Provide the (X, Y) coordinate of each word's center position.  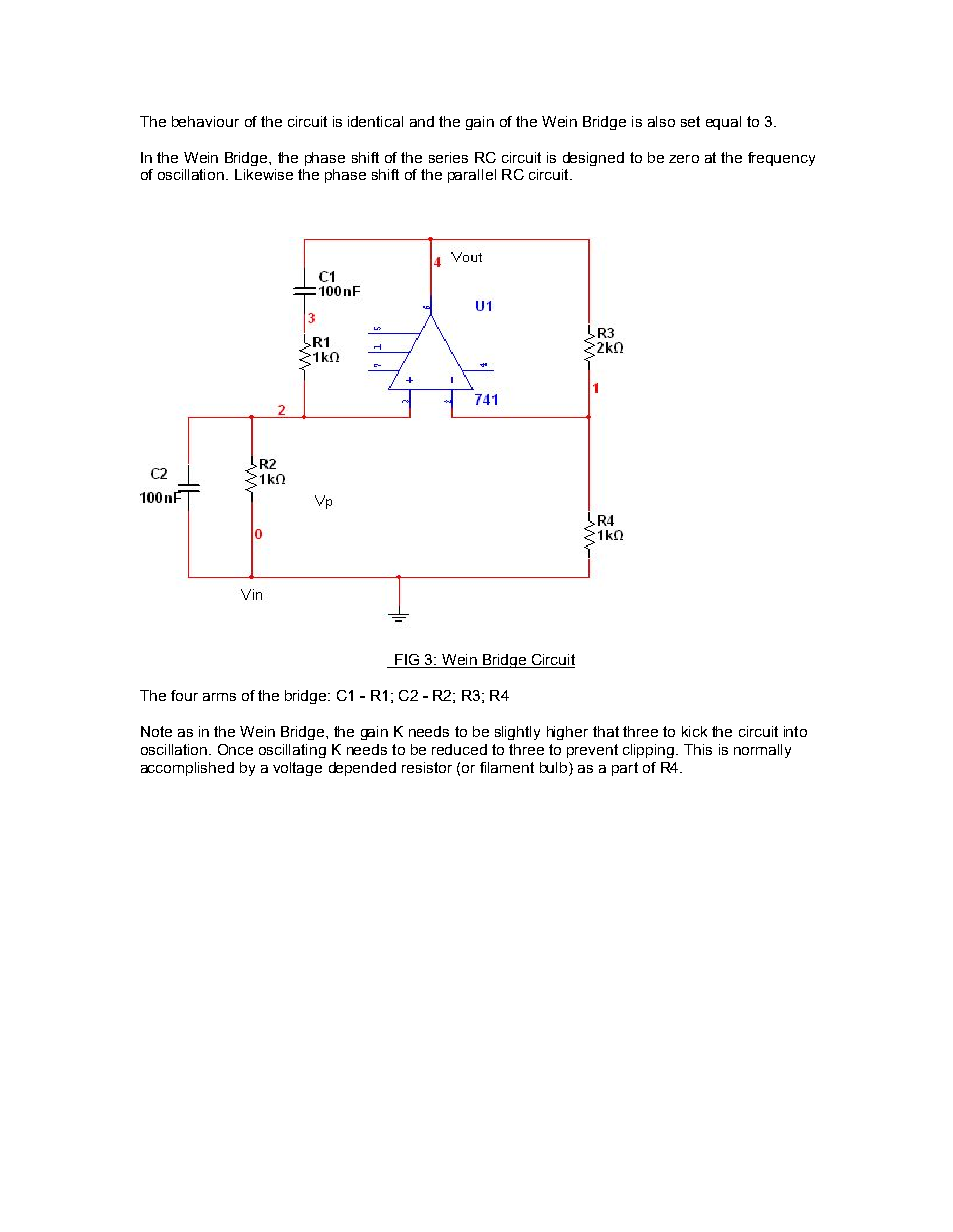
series (448, 157)
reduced (459, 749)
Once (235, 749)
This (698, 749)
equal (723, 123)
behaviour (205, 121)
